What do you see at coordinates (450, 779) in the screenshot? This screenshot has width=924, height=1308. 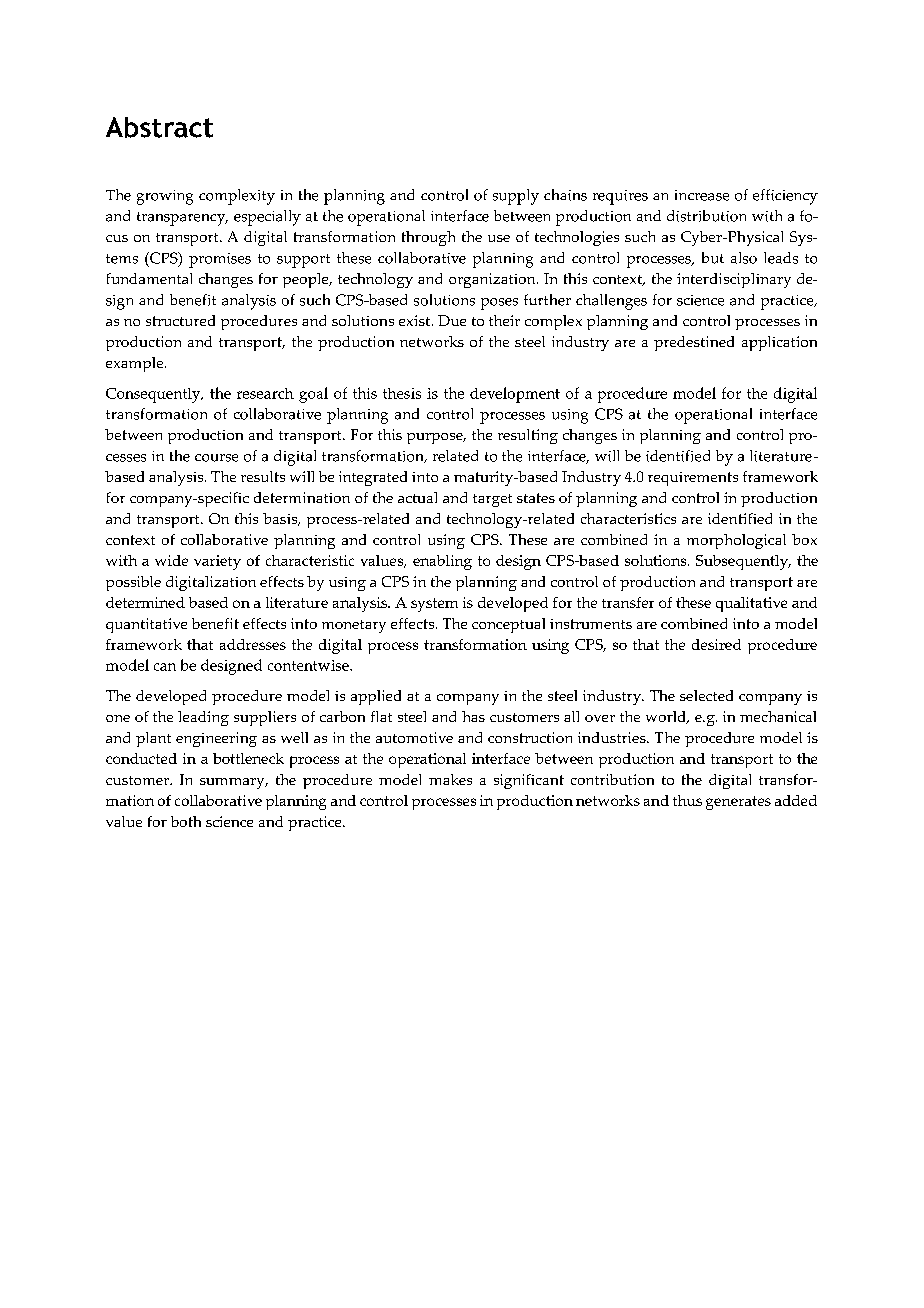 I see `makes` at bounding box center [450, 779].
